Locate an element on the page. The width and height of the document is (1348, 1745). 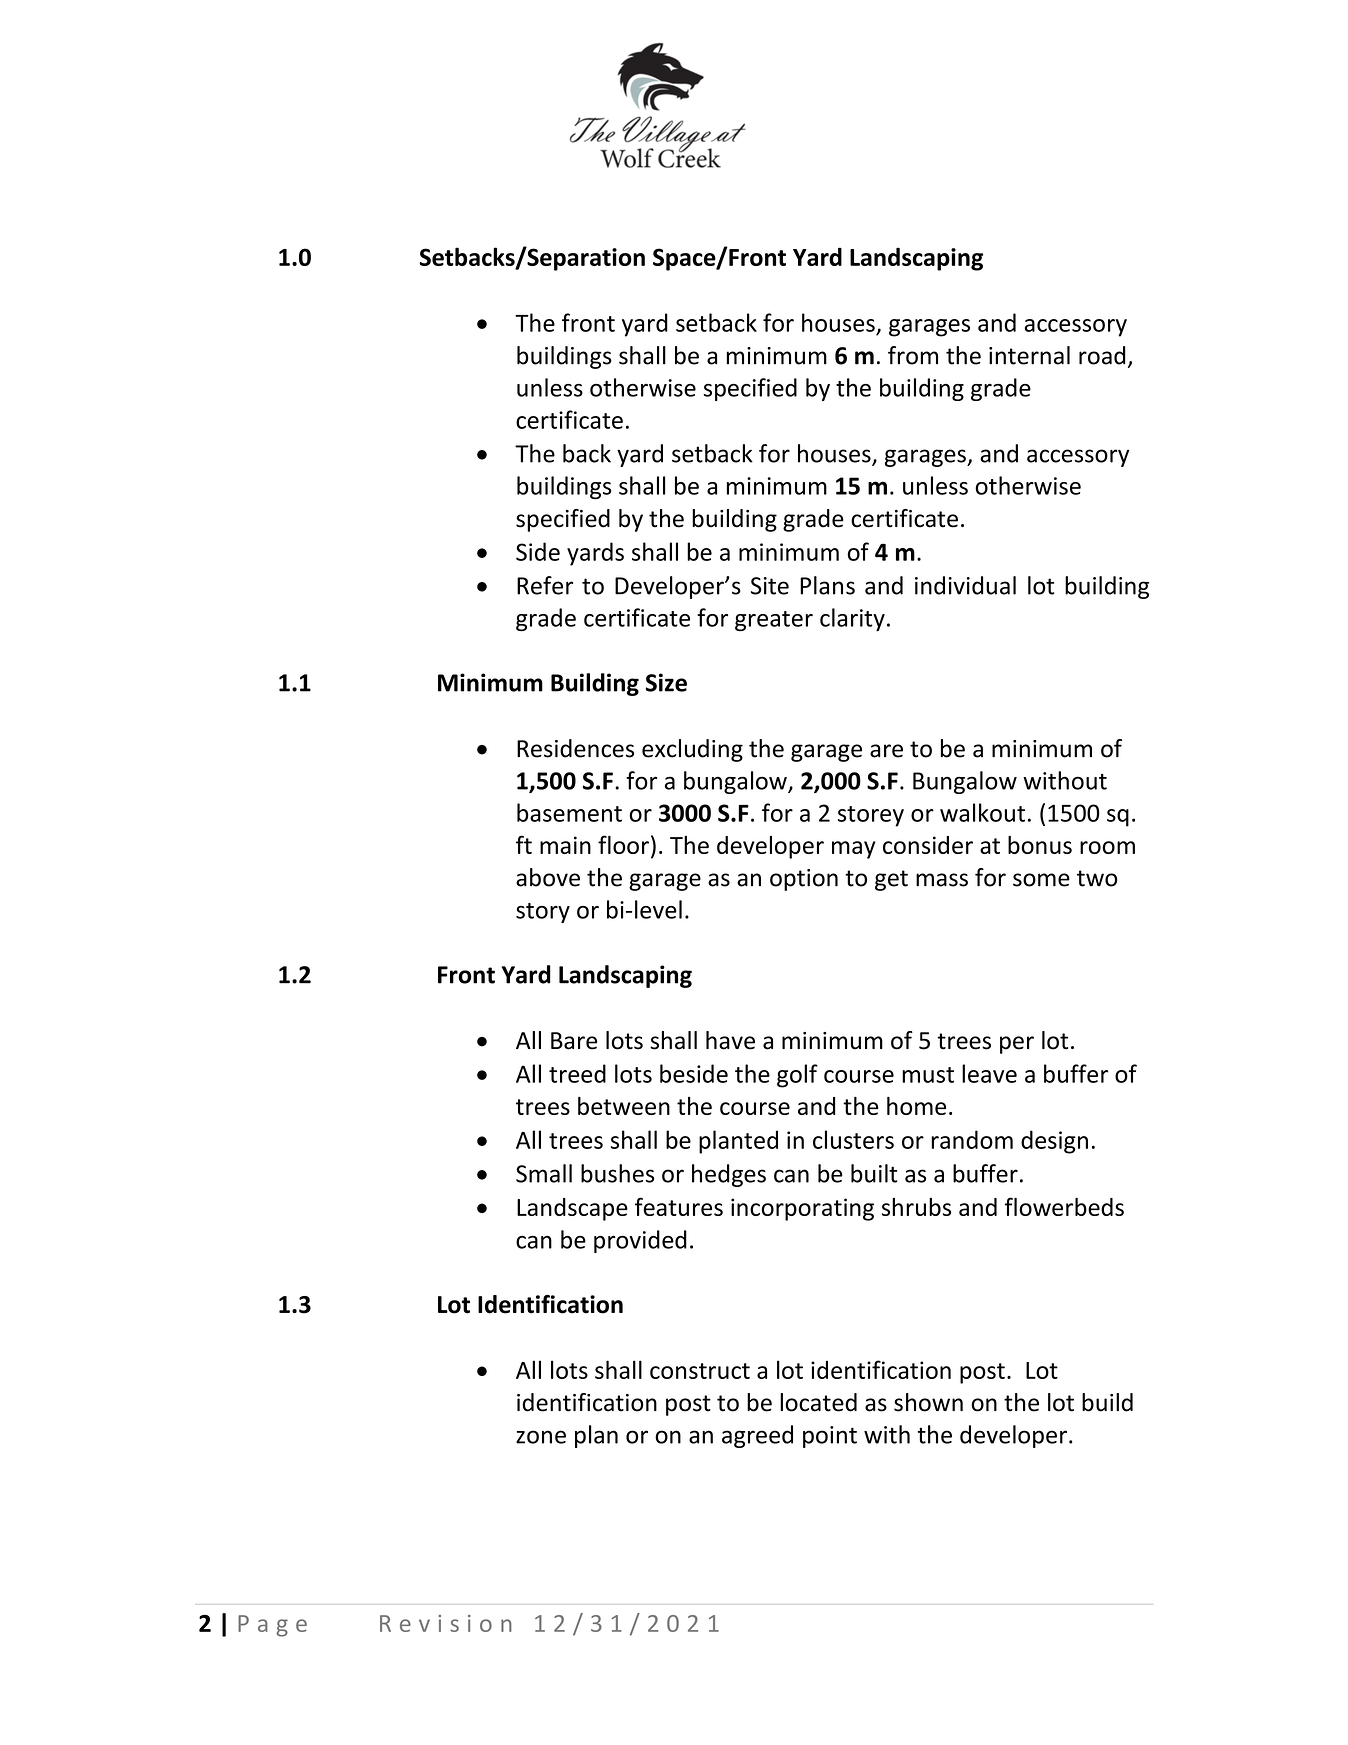
treed is located at coordinates (577, 1073).
